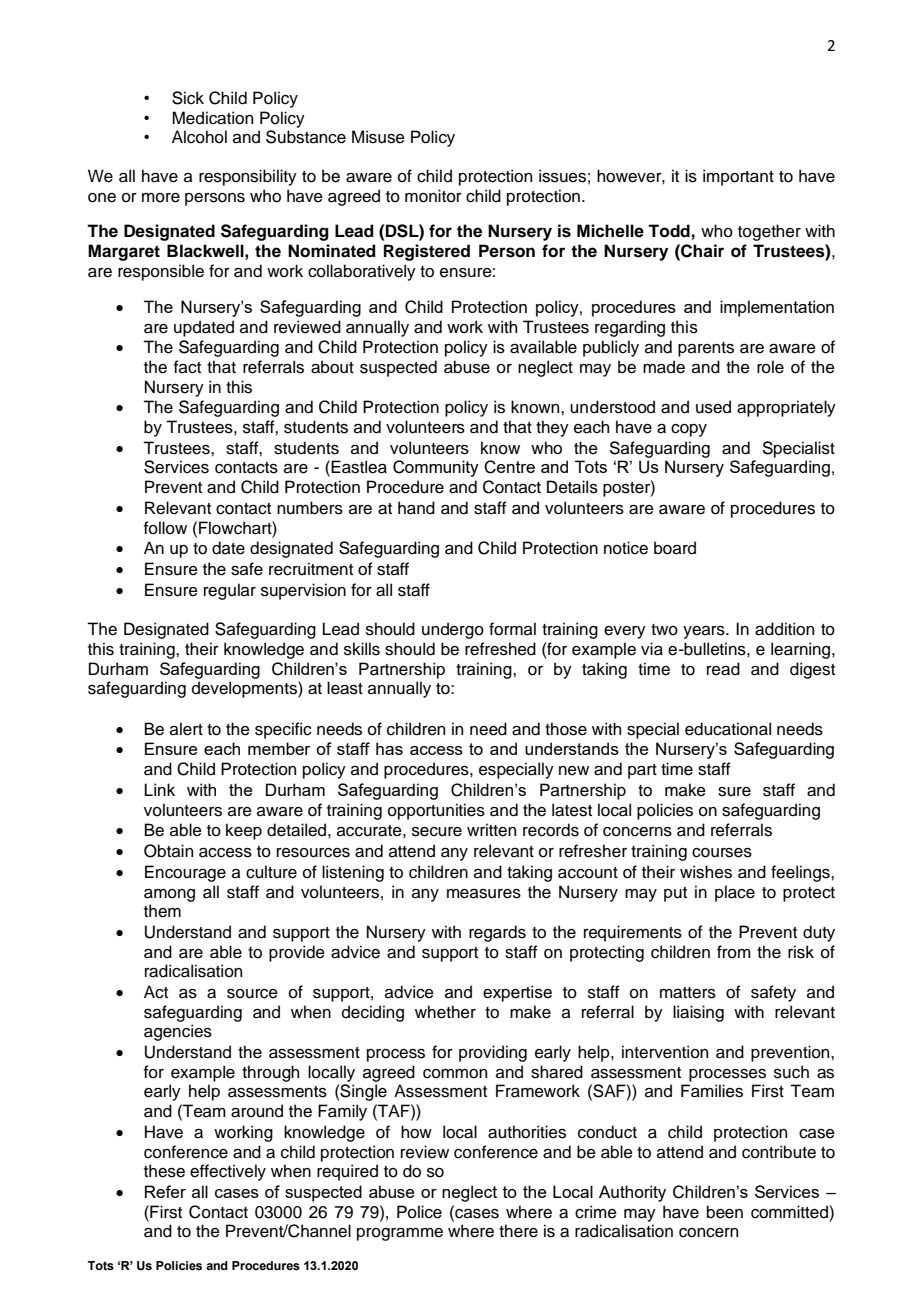  Describe the element at coordinates (187, 367) in the document. I see `fact` at that location.
